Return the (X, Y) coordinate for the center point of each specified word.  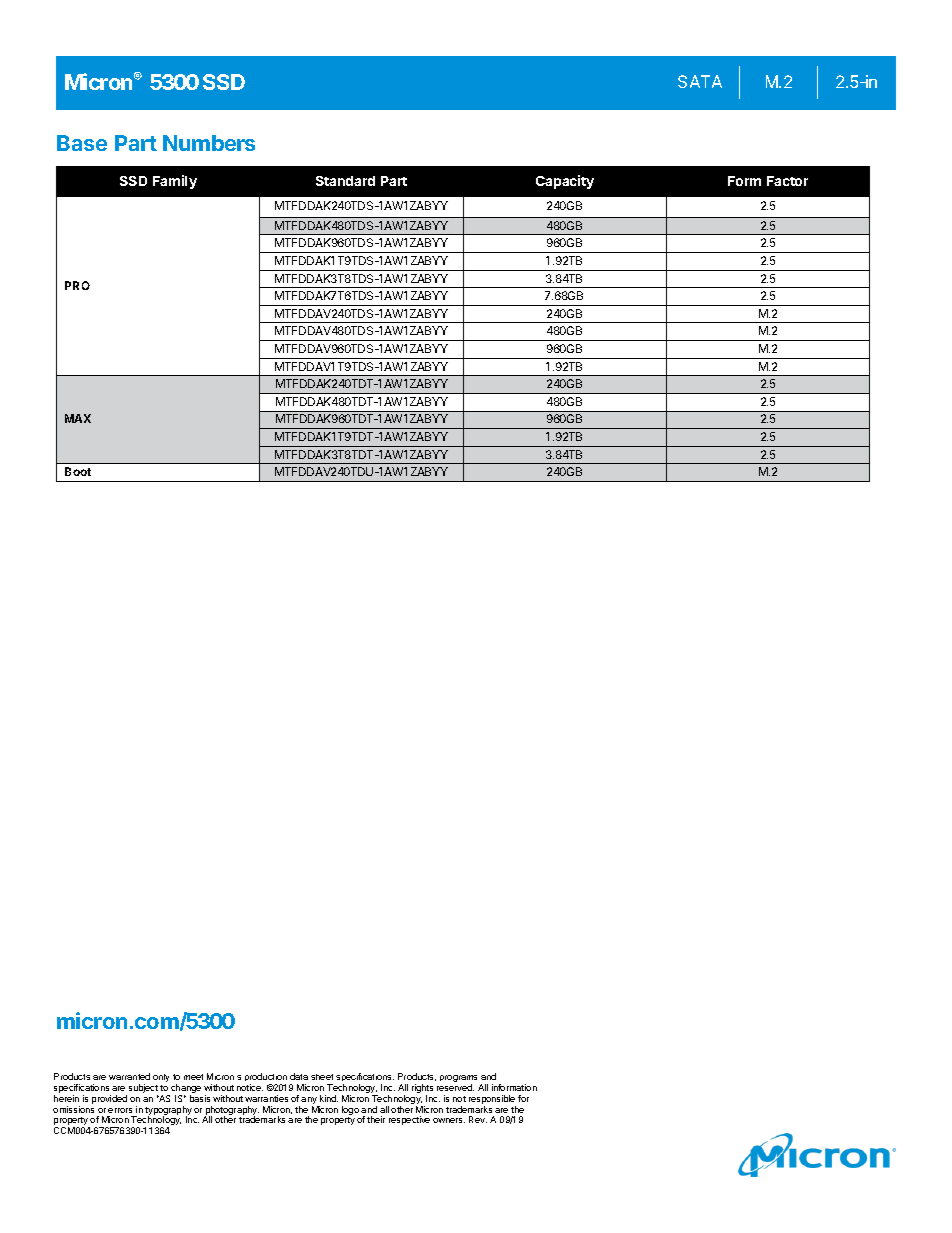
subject (143, 1090)
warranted (129, 1076)
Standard (345, 181)
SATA (700, 81)
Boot (78, 471)
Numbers (209, 143)
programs (458, 1080)
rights (422, 1090)
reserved (455, 1087)
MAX (78, 418)
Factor (787, 181)
